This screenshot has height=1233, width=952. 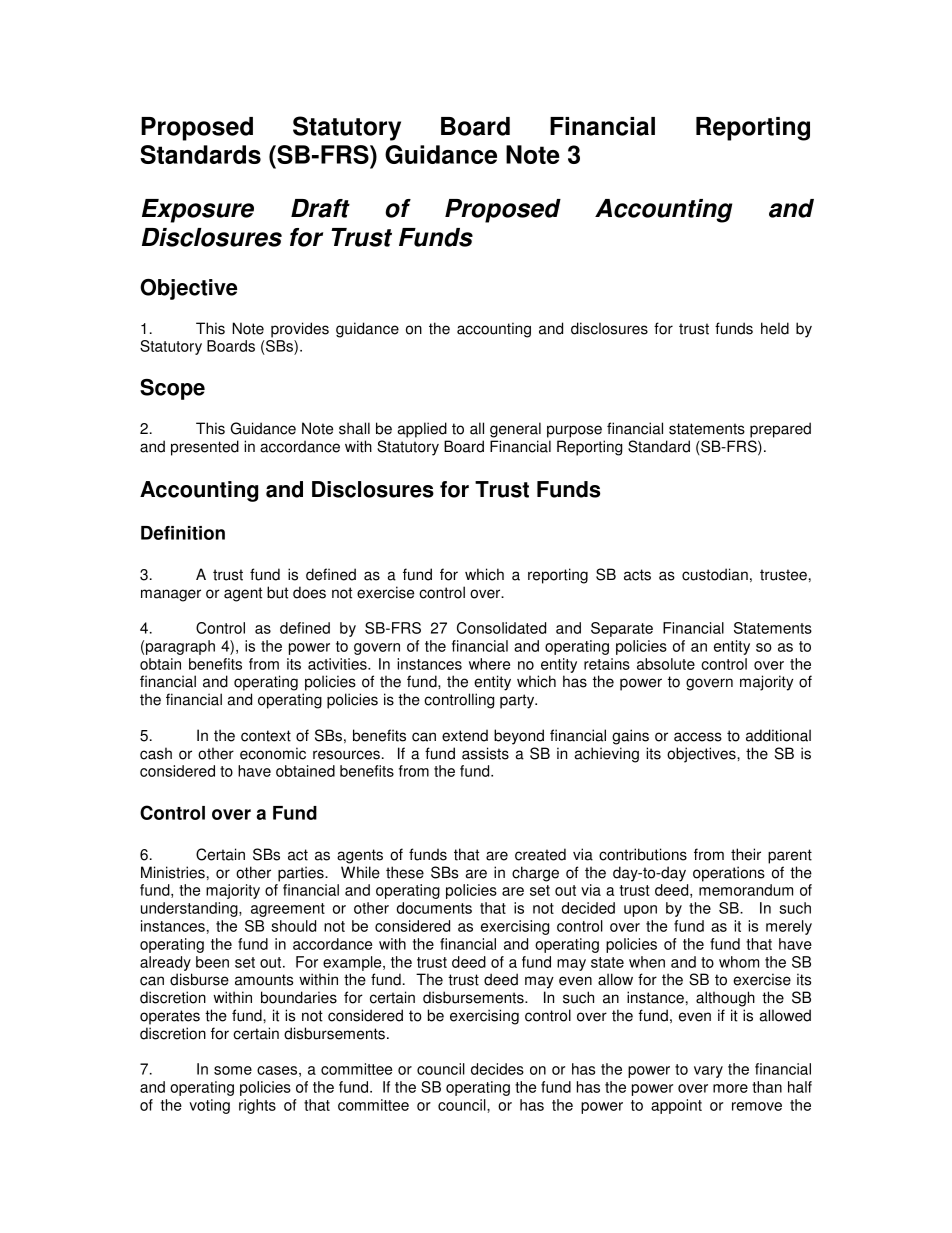 I want to click on access, so click(x=698, y=737).
